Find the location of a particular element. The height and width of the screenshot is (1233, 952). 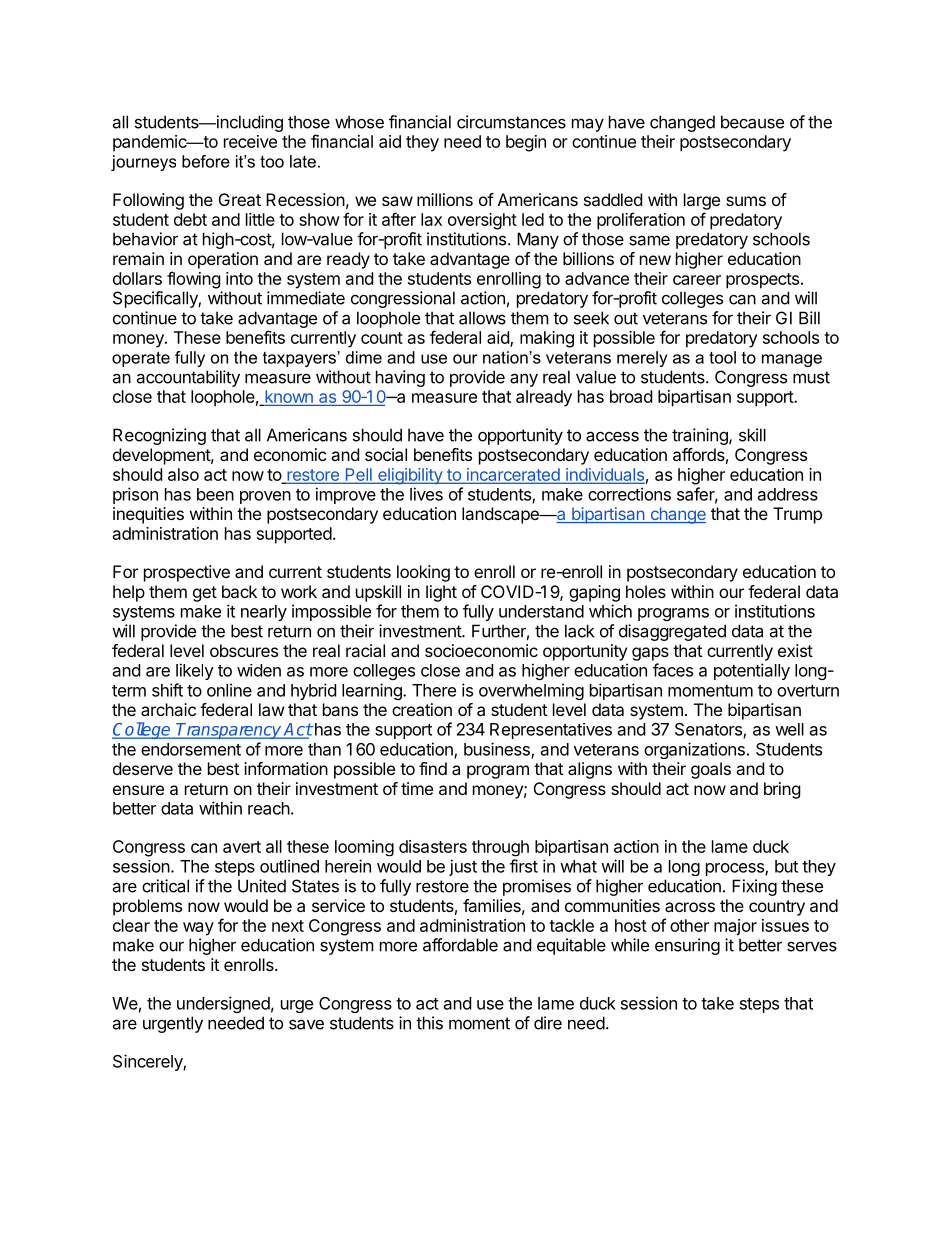

Recognizing is located at coordinates (159, 436).
